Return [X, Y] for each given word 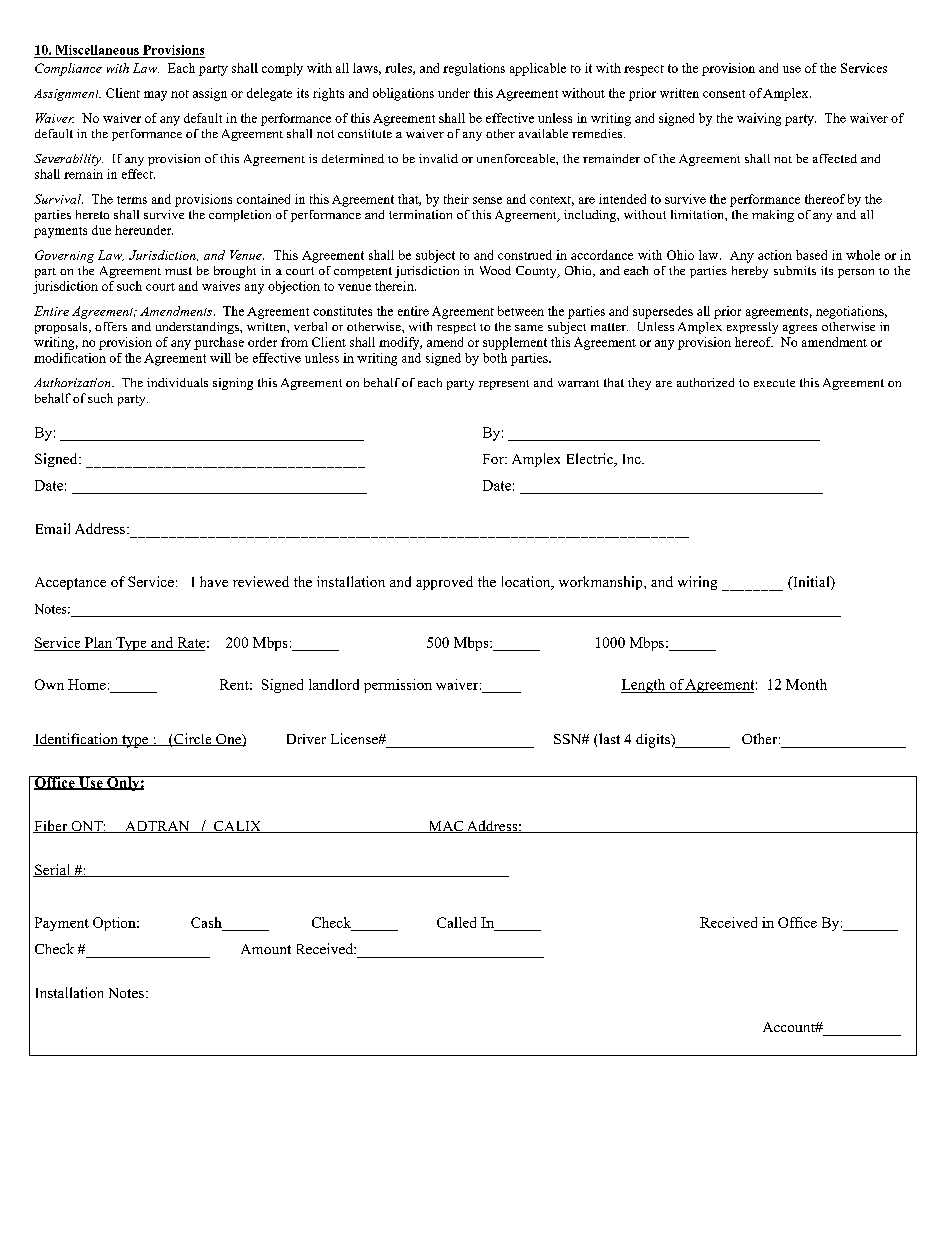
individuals [177, 382]
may [155, 96]
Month [806, 684]
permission [398, 686]
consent [724, 94]
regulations [474, 69]
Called [456, 922]
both [495, 358]
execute [774, 383]
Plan [98, 642]
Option [115, 924]
